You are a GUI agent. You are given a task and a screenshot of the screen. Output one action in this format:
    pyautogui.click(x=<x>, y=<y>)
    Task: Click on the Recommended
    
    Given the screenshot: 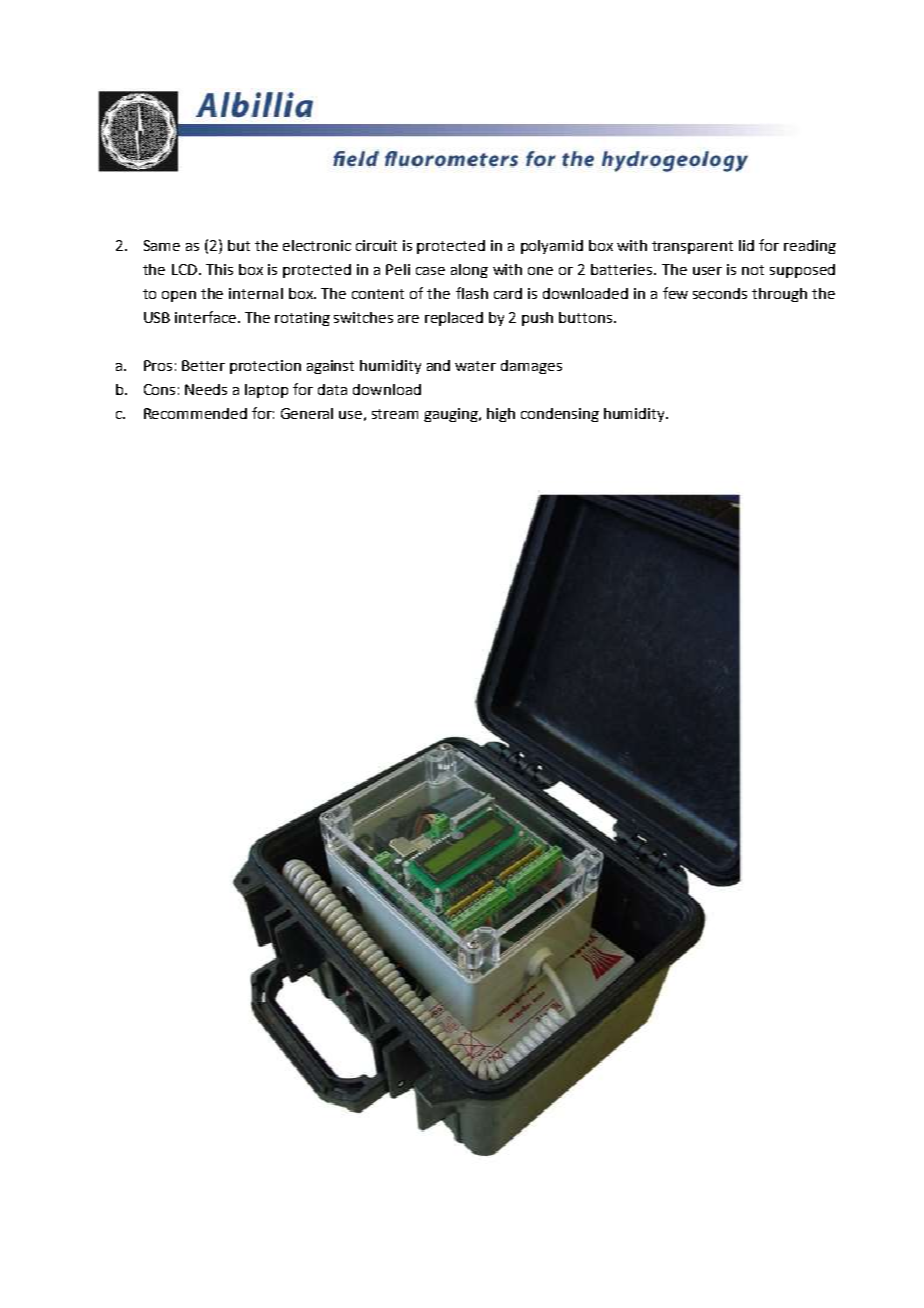 What is the action you would take?
    pyautogui.click(x=195, y=413)
